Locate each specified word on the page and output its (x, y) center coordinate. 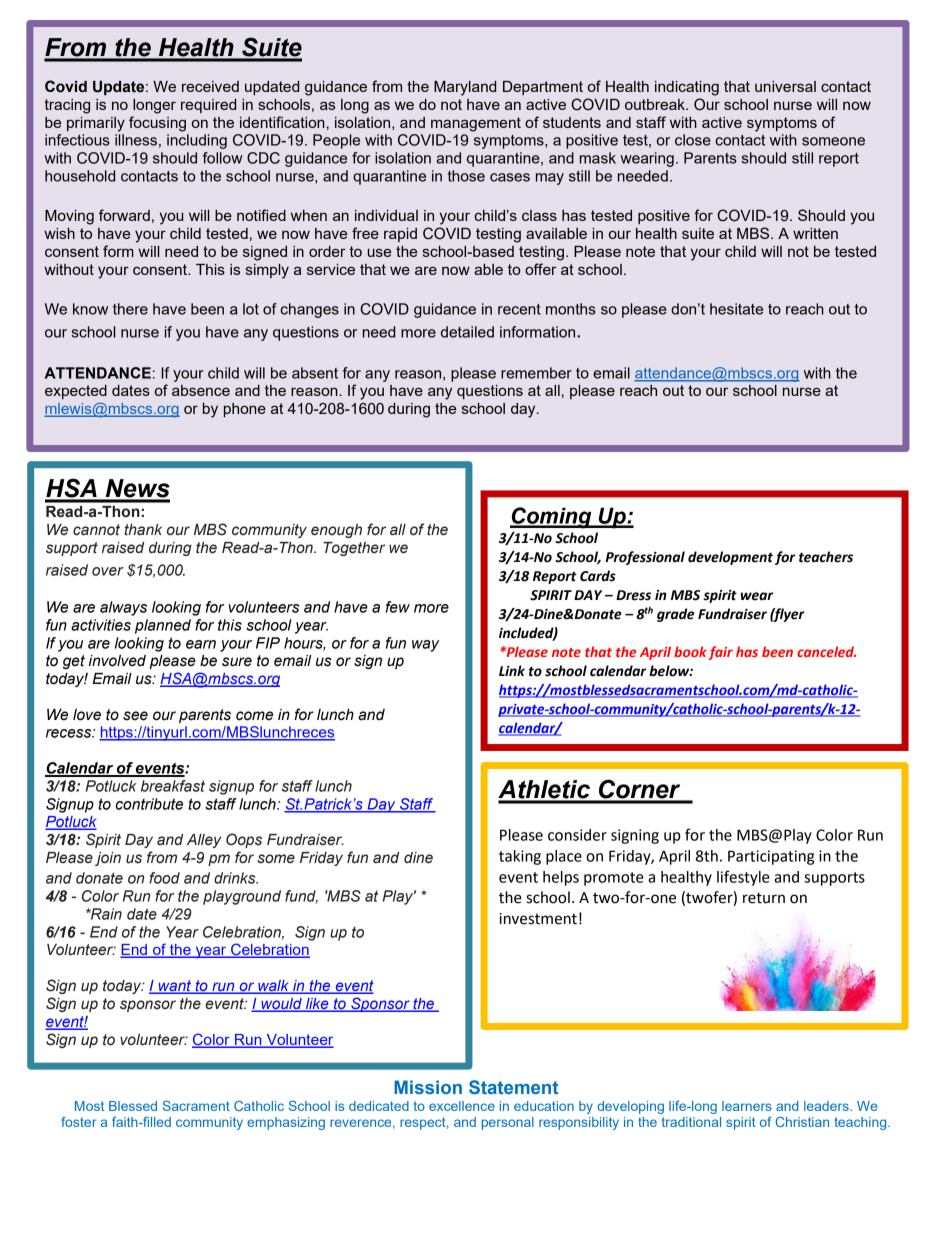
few (398, 607)
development (730, 558)
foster (79, 1122)
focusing (157, 124)
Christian (802, 1122)
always (123, 608)
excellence (462, 1106)
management (476, 124)
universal (785, 86)
